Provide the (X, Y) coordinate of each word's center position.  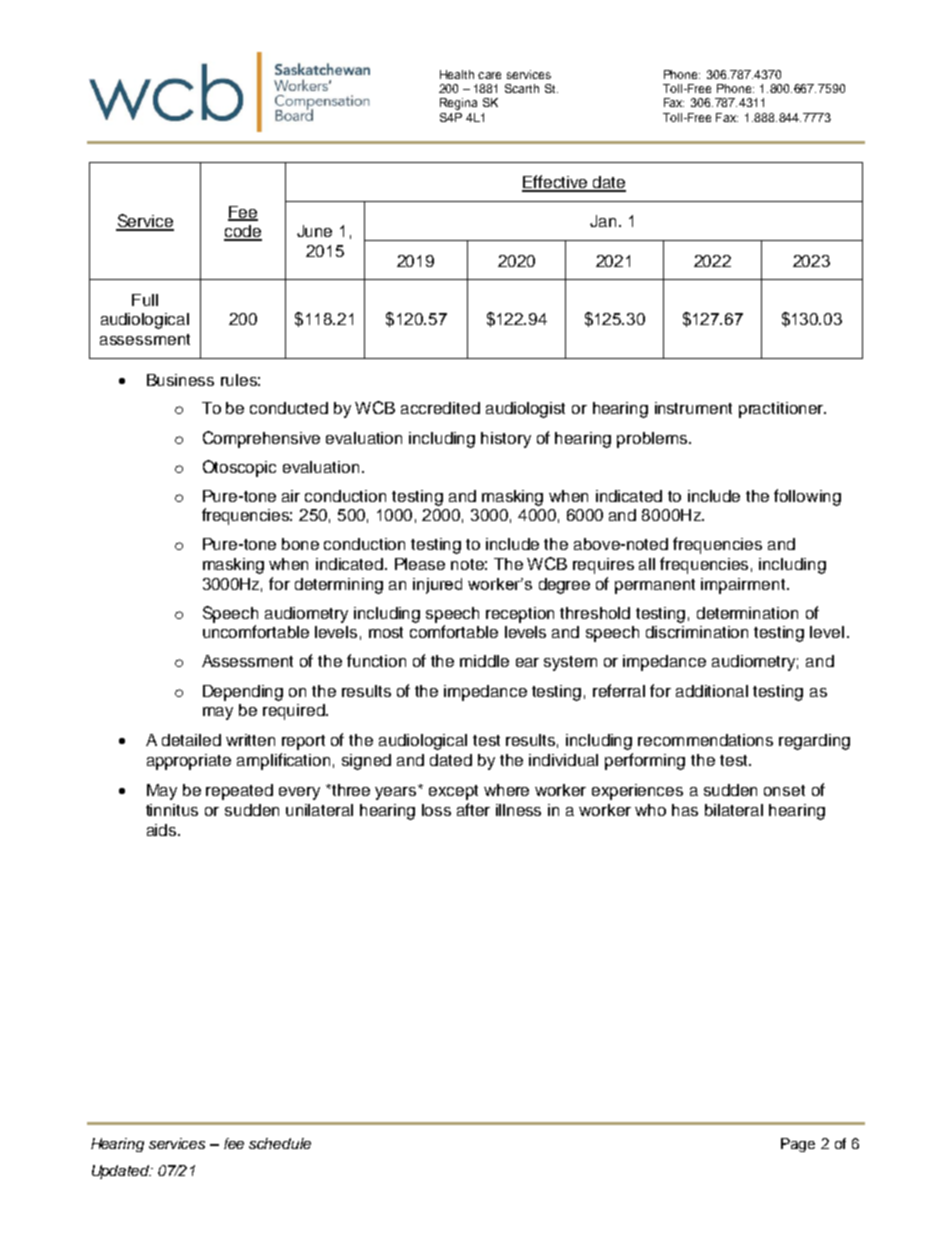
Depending (243, 693)
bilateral (734, 810)
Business (180, 380)
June (314, 231)
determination (747, 613)
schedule (280, 1143)
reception (520, 615)
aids (163, 830)
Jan (603, 221)
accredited (440, 408)
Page (798, 1145)
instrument (693, 408)
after (473, 809)
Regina (458, 104)
